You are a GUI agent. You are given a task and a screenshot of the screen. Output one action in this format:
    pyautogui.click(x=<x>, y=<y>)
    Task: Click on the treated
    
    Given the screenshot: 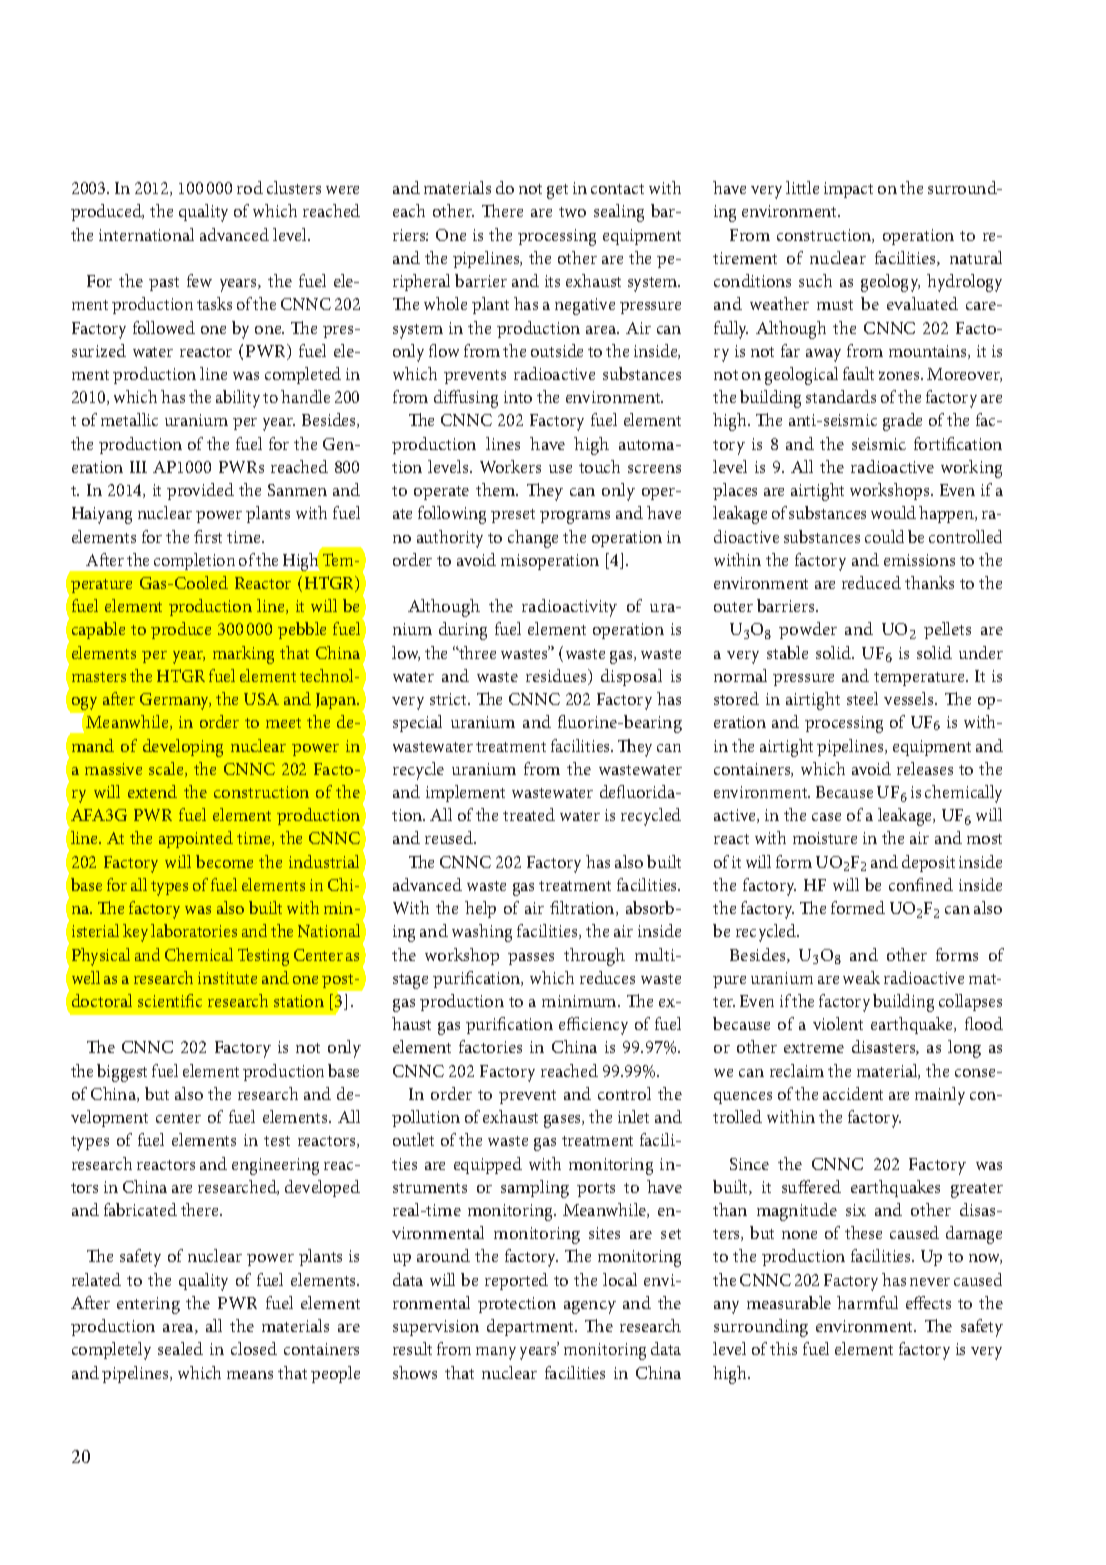 What is the action you would take?
    pyautogui.click(x=529, y=814)
